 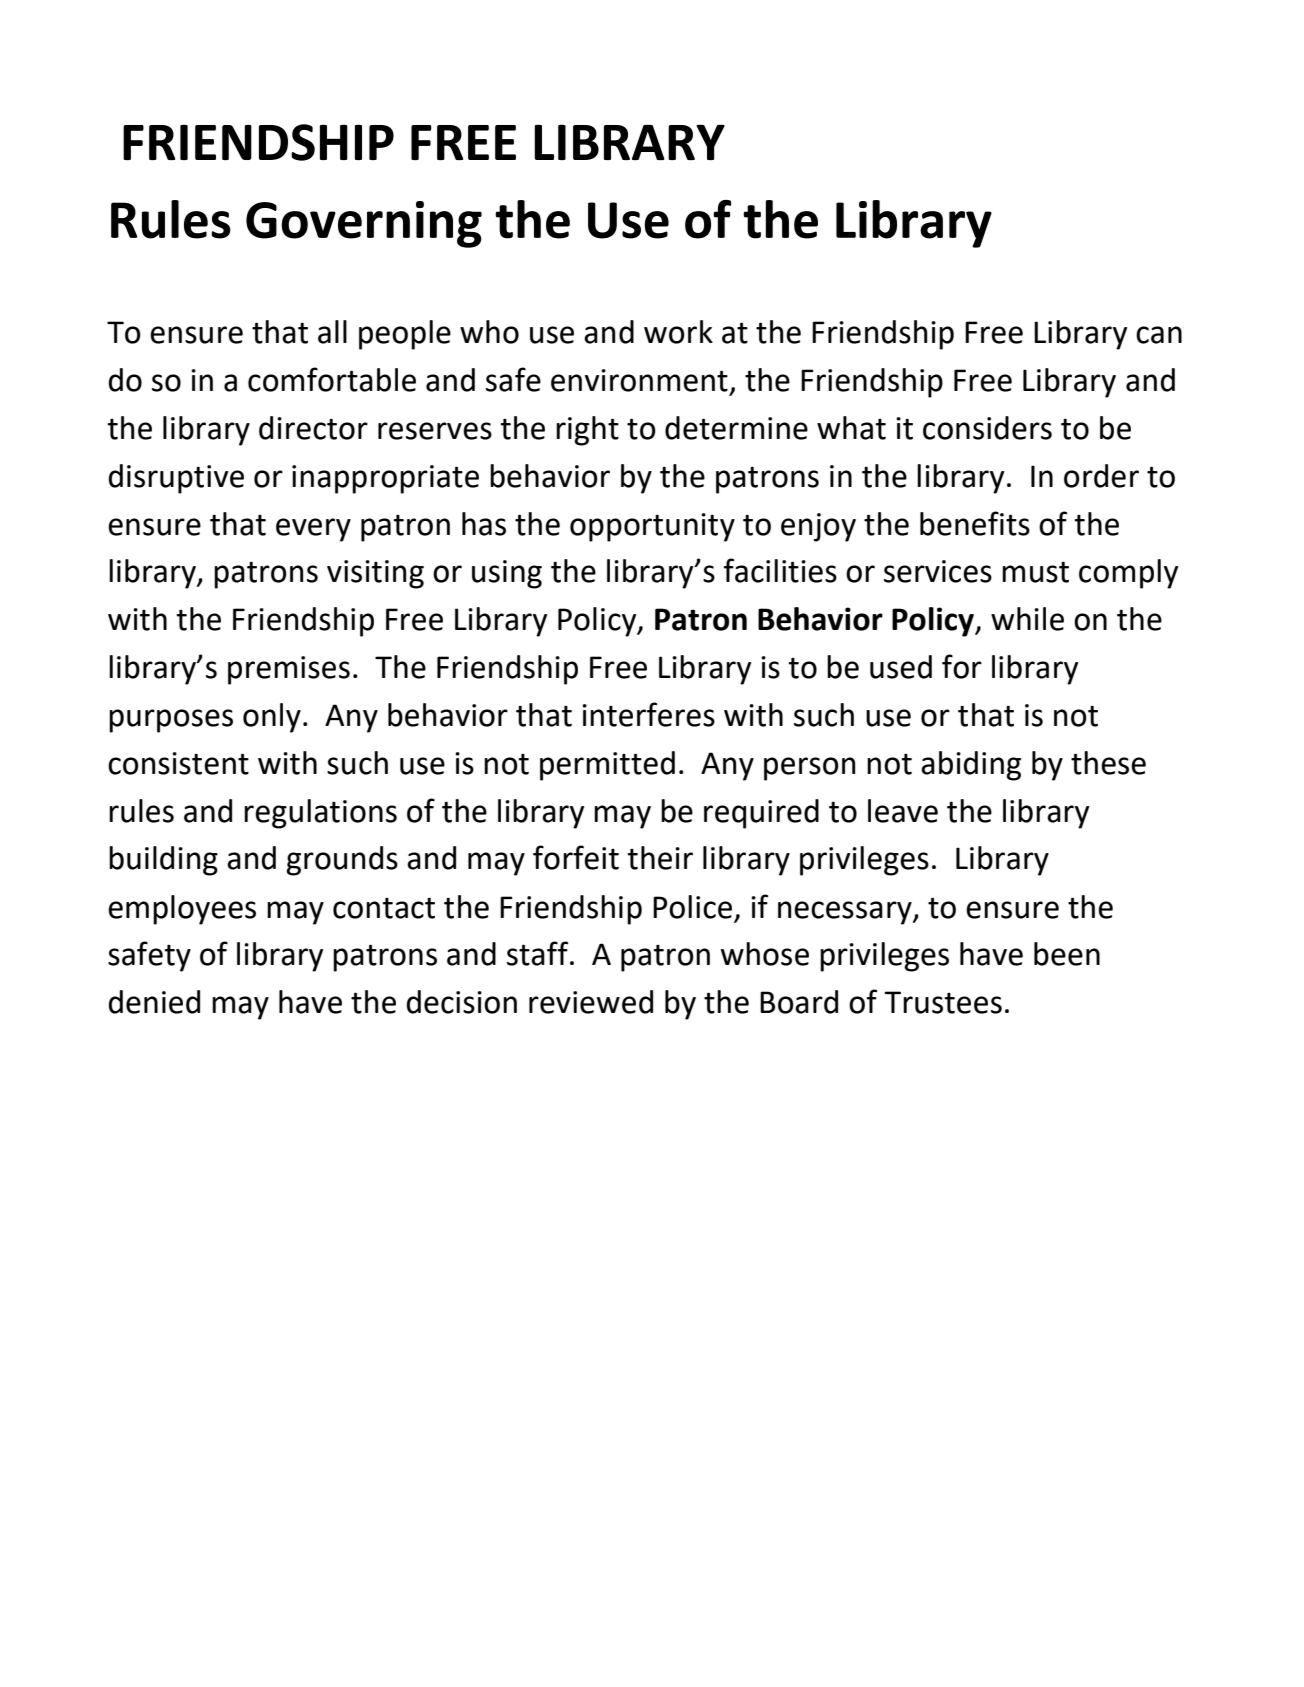 I want to click on denied, so click(x=154, y=1002).
